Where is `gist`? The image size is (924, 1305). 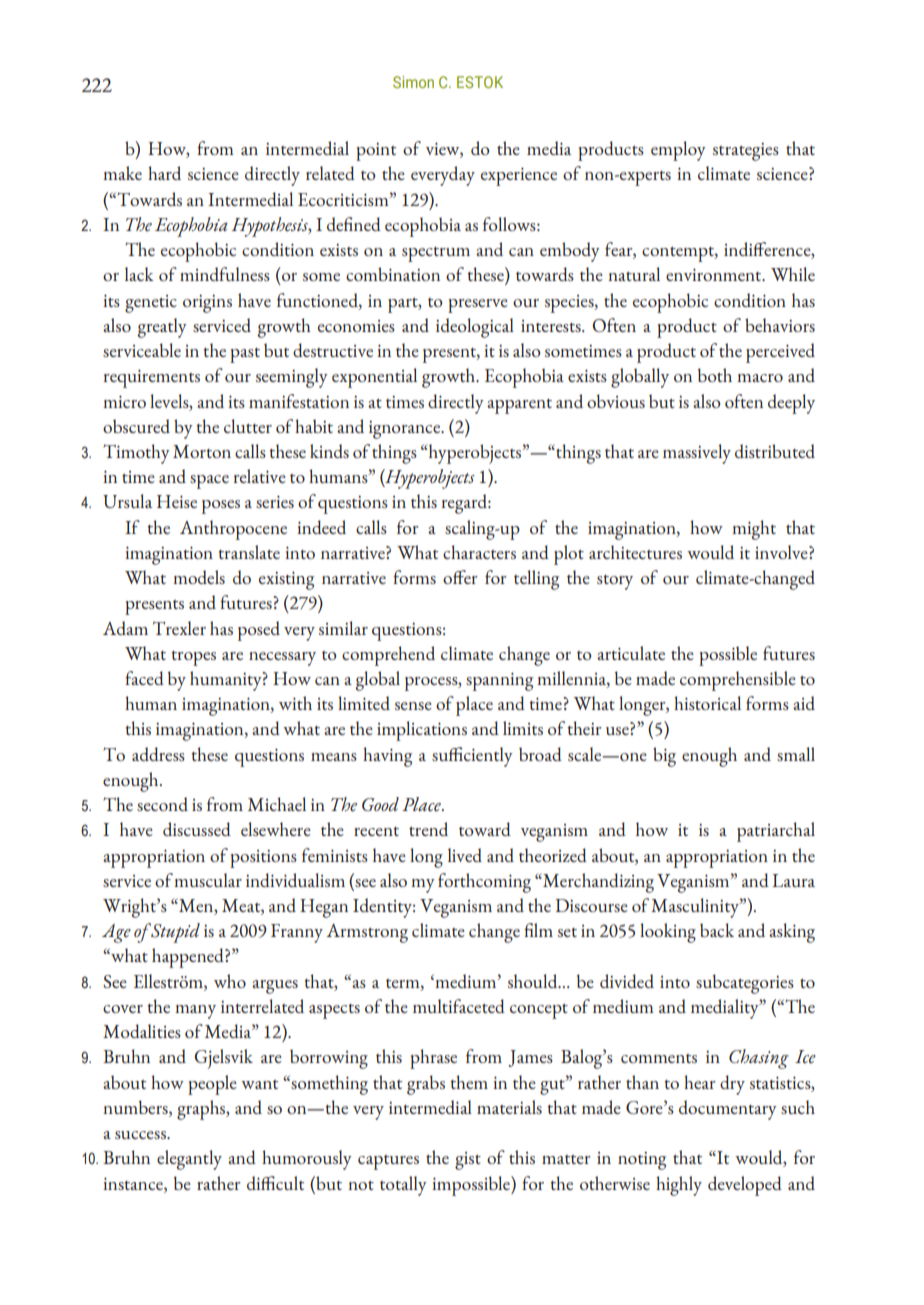
gist is located at coordinates (468, 1161).
